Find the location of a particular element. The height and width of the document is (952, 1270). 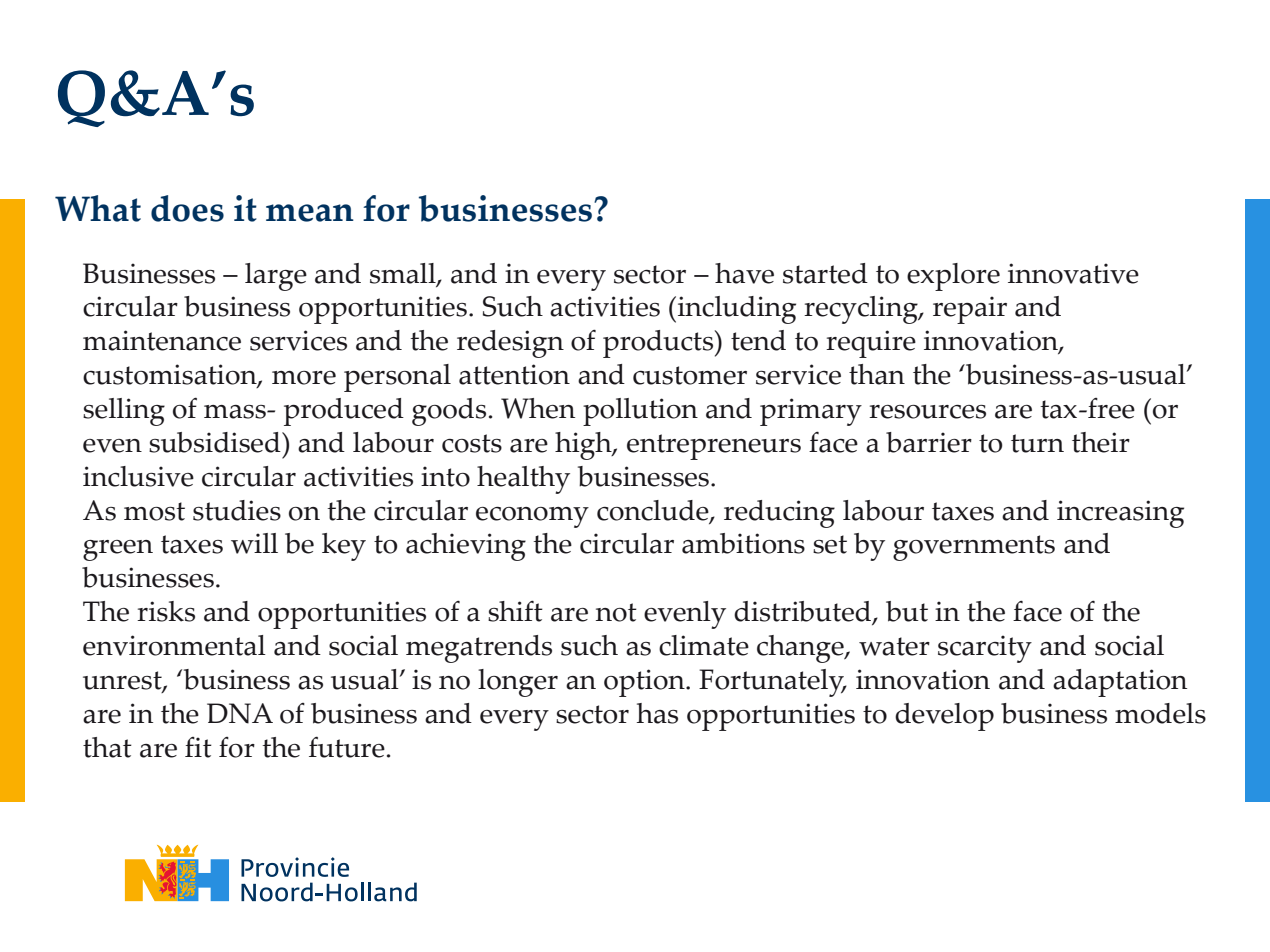

fit is located at coordinates (198, 747).
